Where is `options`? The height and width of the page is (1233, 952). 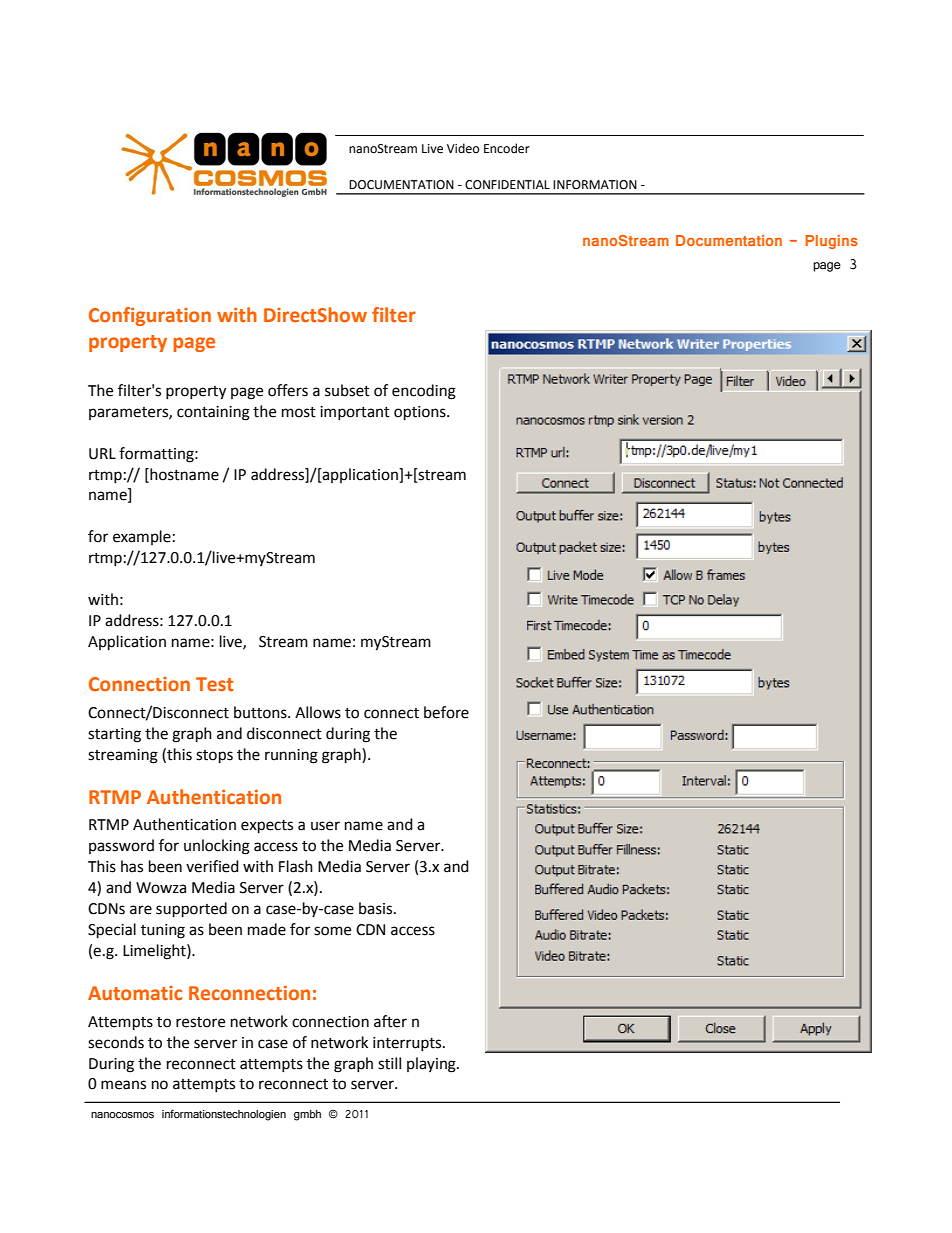
options is located at coordinates (421, 413).
